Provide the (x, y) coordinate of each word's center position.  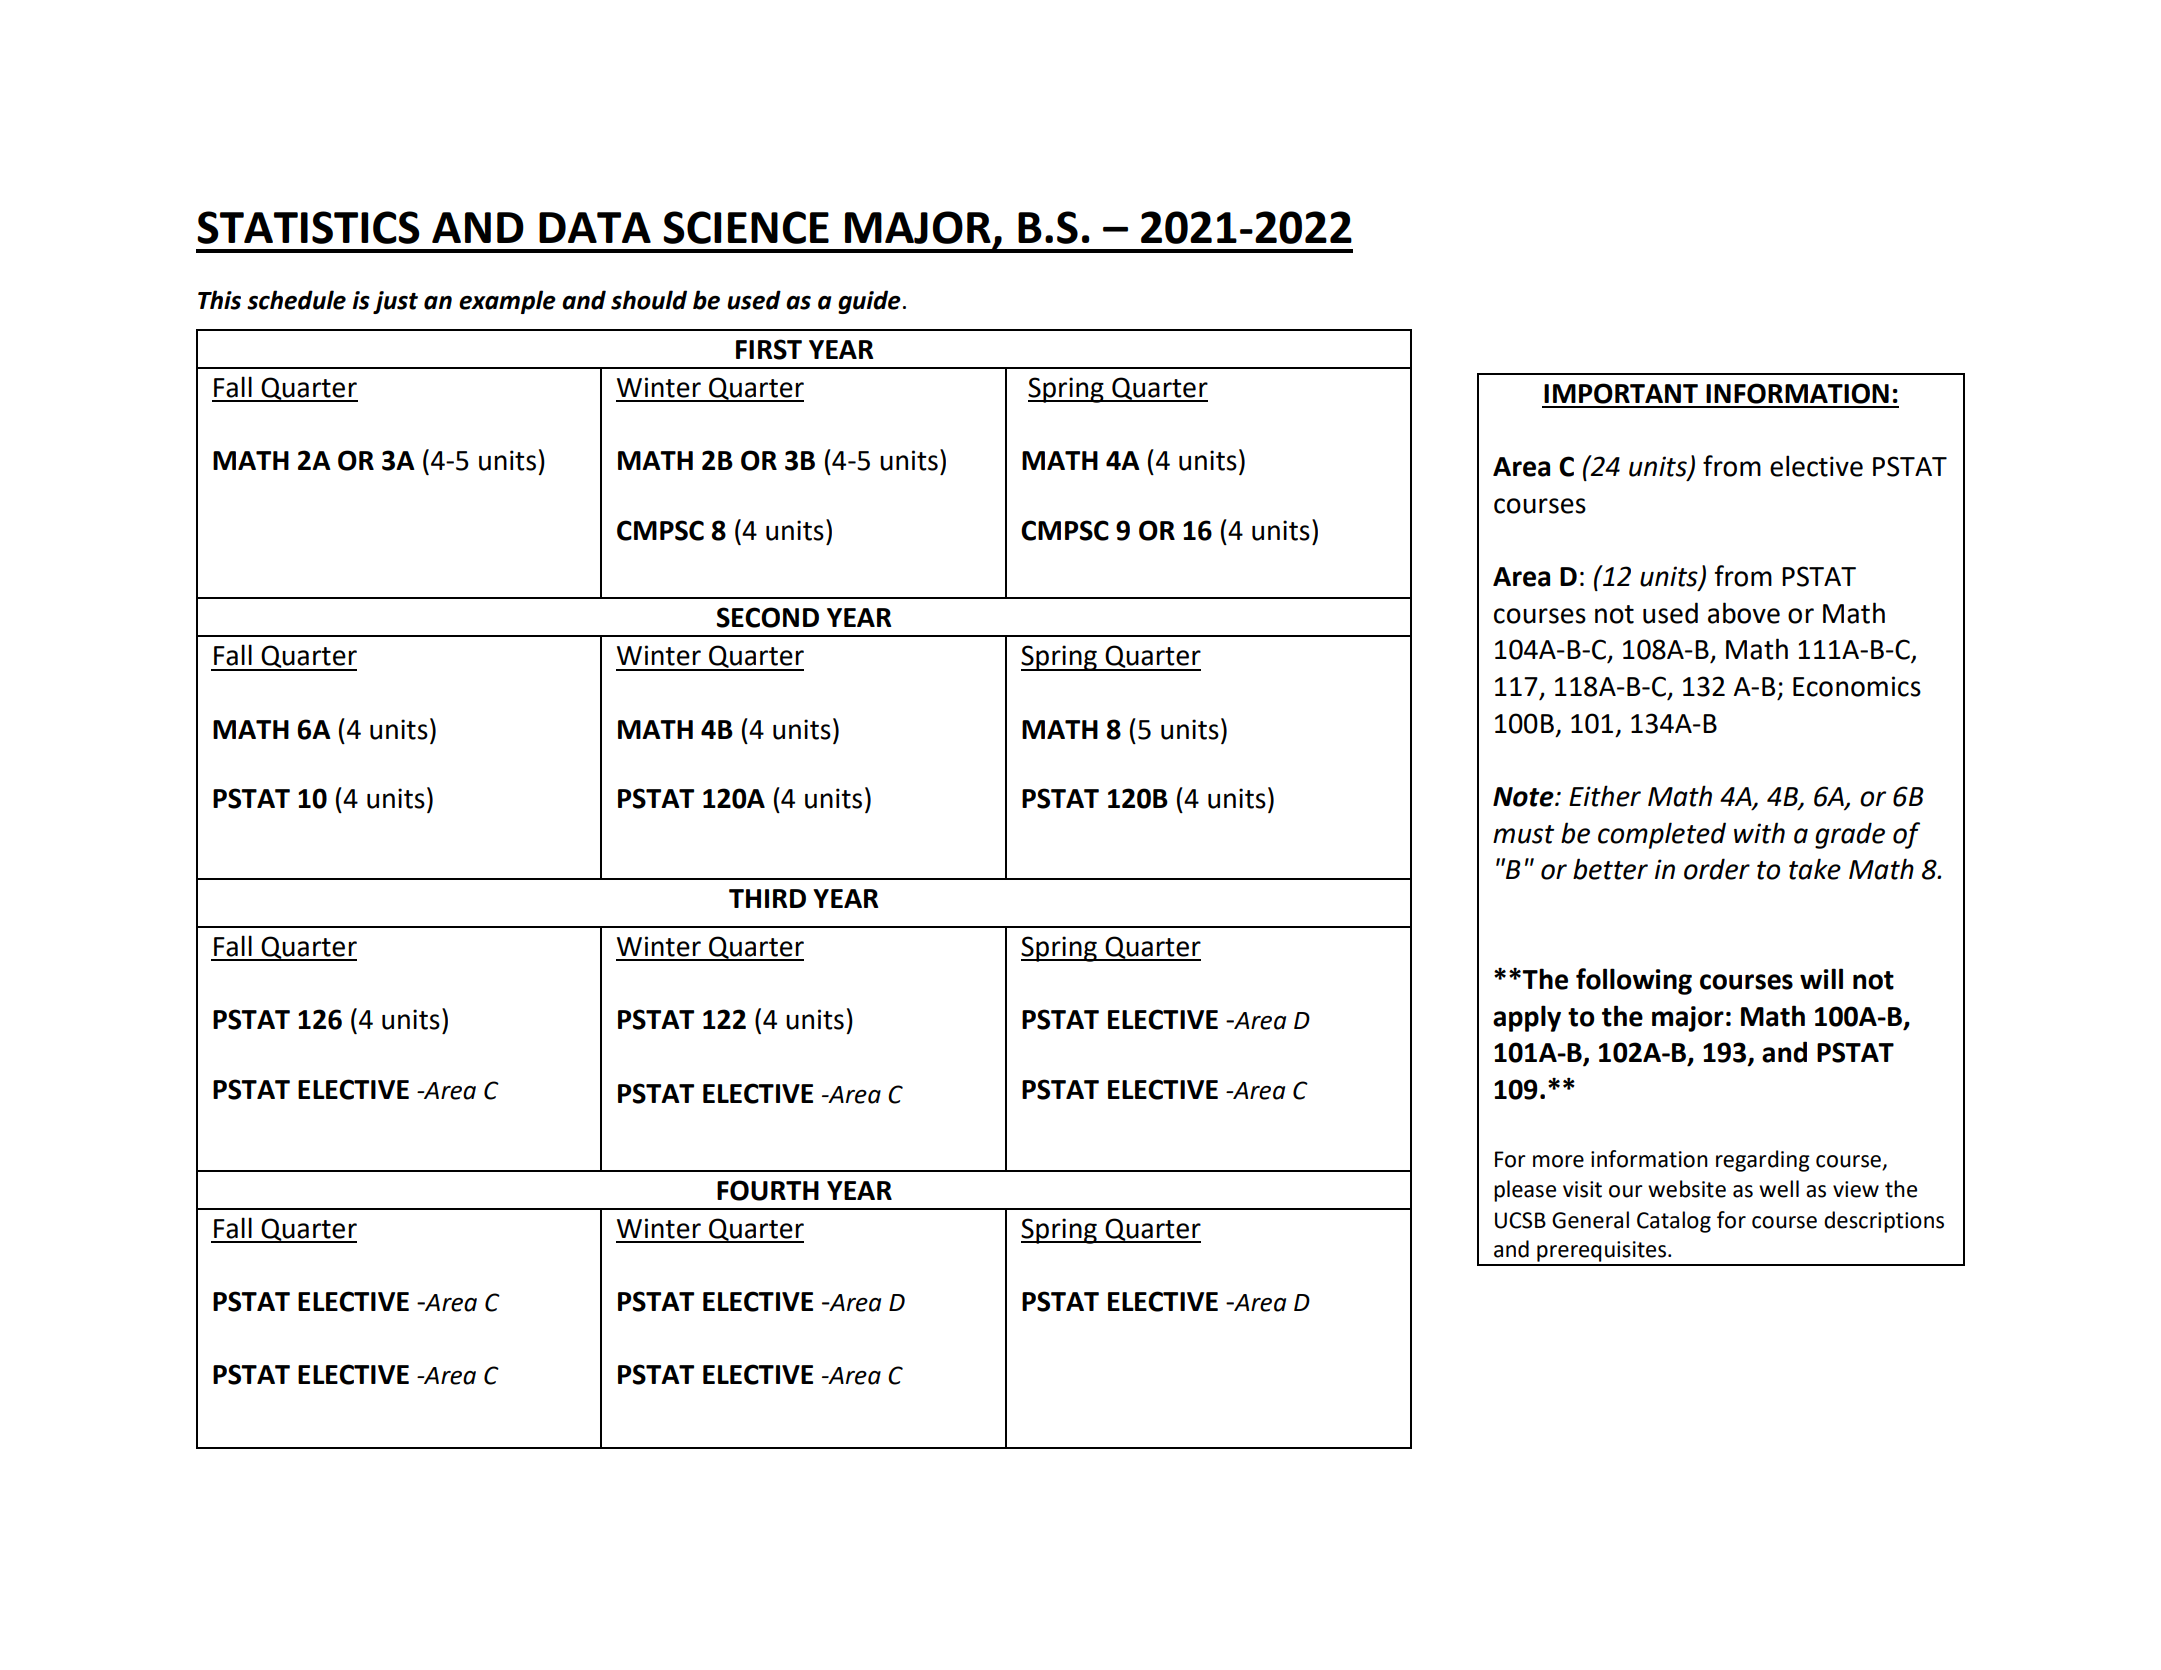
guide (869, 302)
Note (1524, 797)
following (1634, 981)
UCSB (1520, 1220)
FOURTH (768, 1190)
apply (1527, 1018)
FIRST (769, 349)
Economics (1857, 686)
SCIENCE (746, 227)
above (1744, 613)
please (1525, 1191)
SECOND (768, 617)
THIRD (767, 898)
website (1687, 1189)
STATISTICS (308, 227)
